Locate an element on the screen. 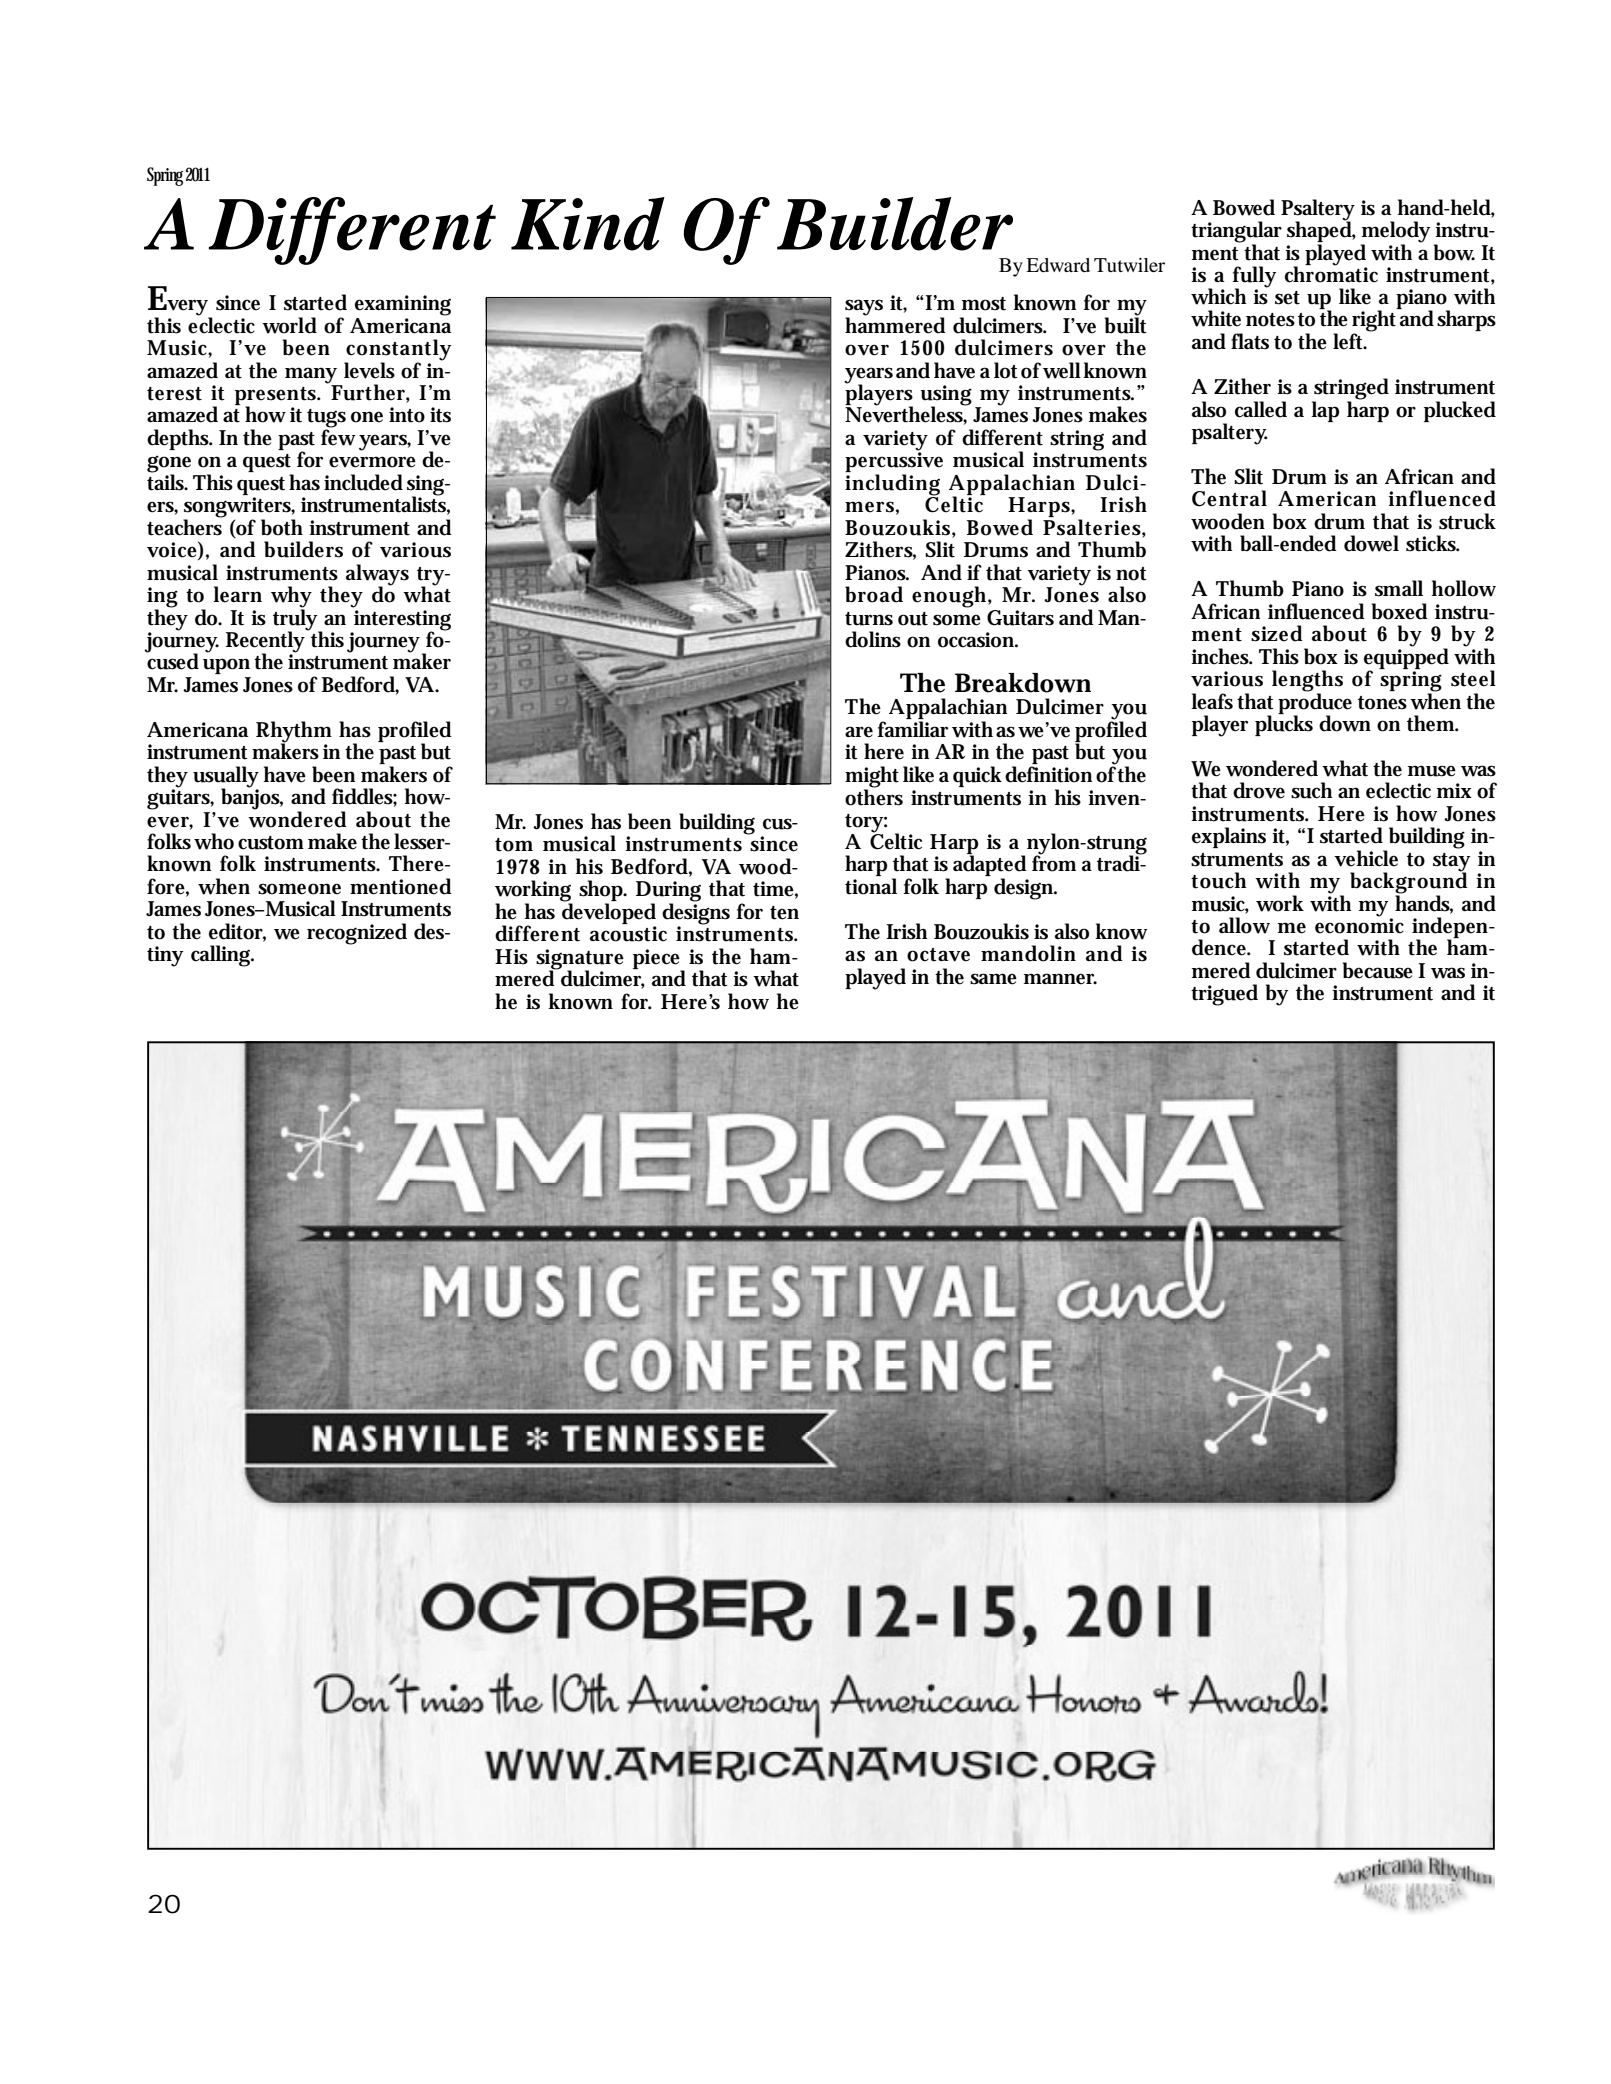 Image resolution: width=1611 pixels, height=2084 pixels. boxed is located at coordinates (1400, 611).
